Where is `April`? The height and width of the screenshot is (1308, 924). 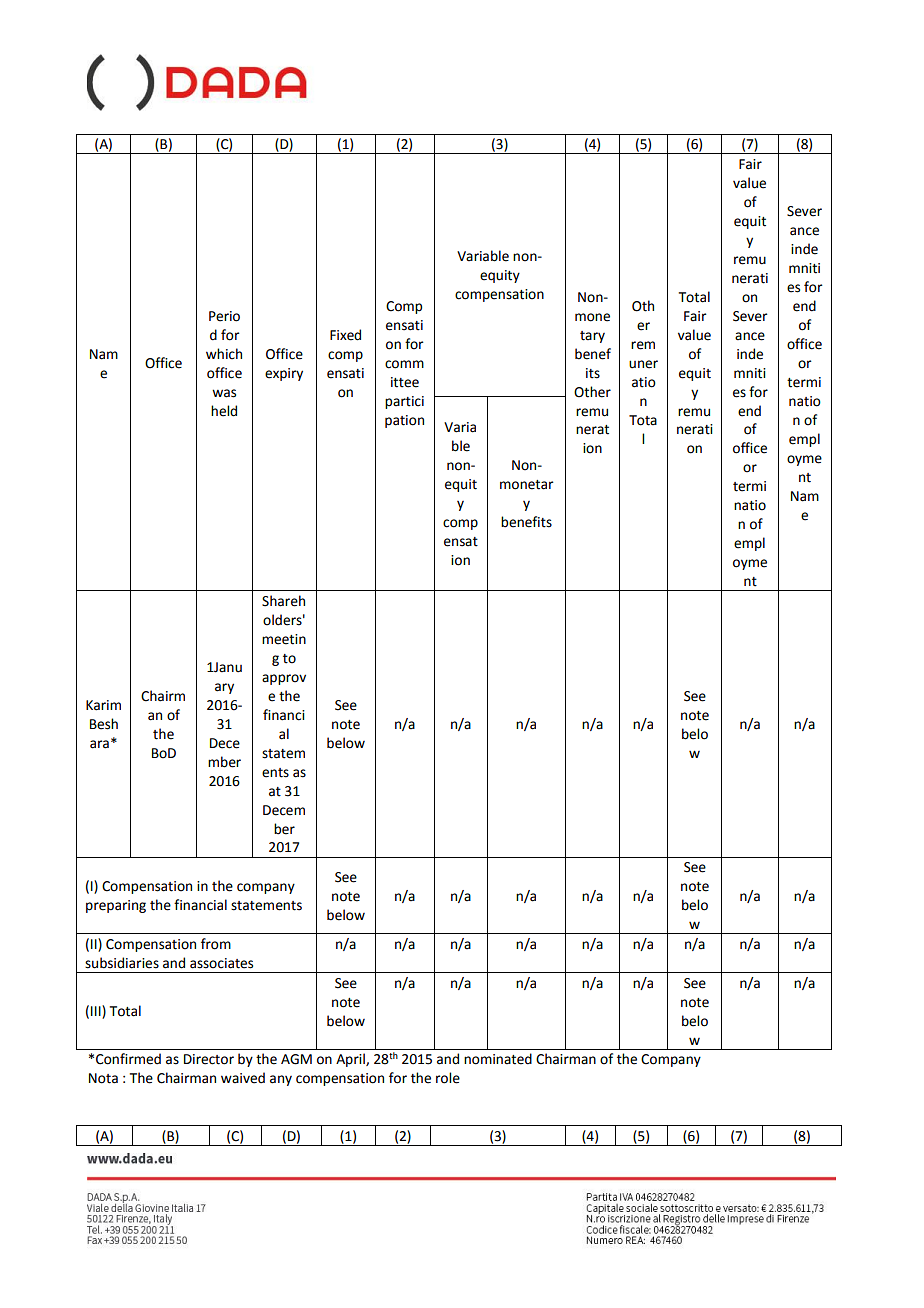 April is located at coordinates (351, 1060).
